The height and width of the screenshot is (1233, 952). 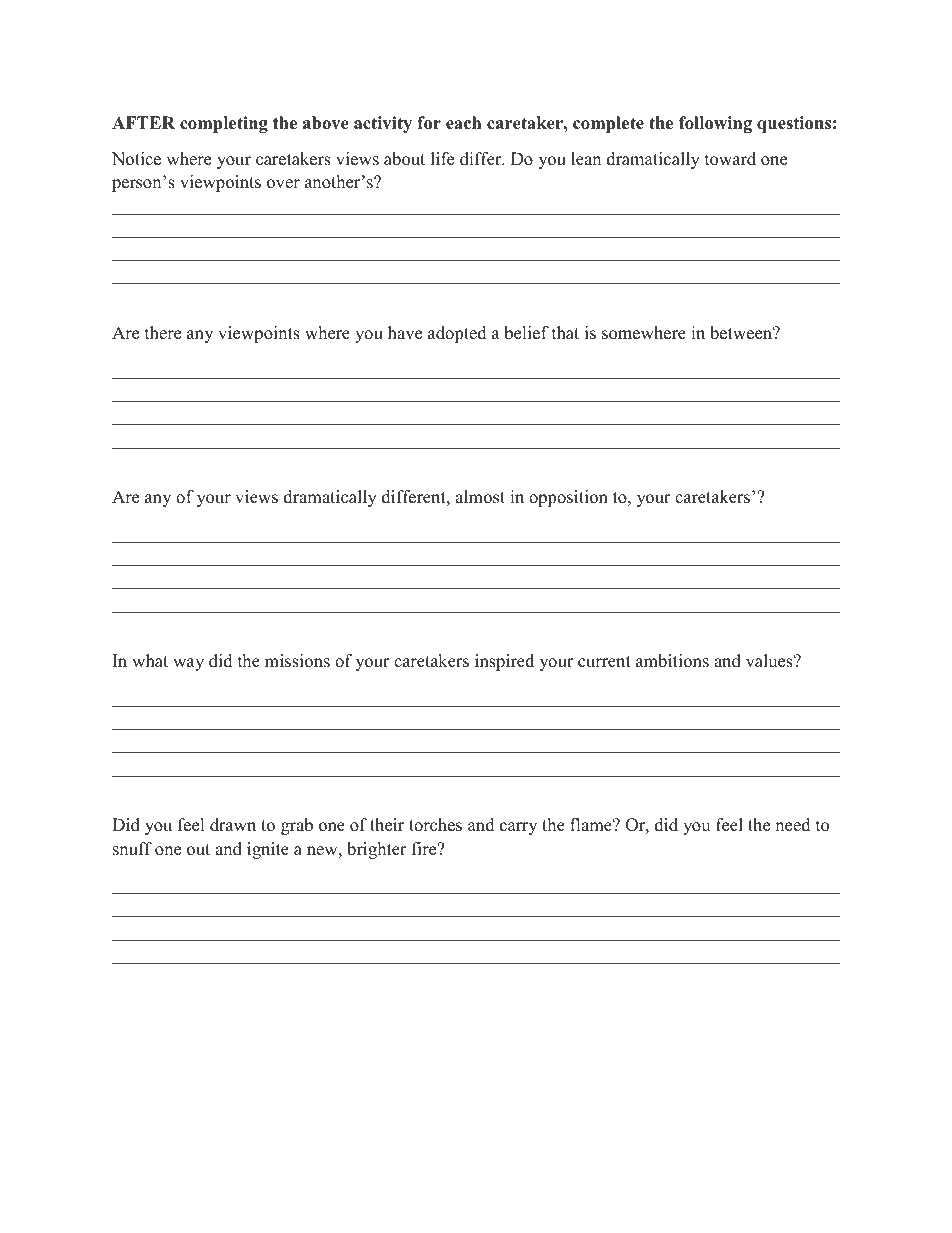 I want to click on life, so click(x=442, y=159).
